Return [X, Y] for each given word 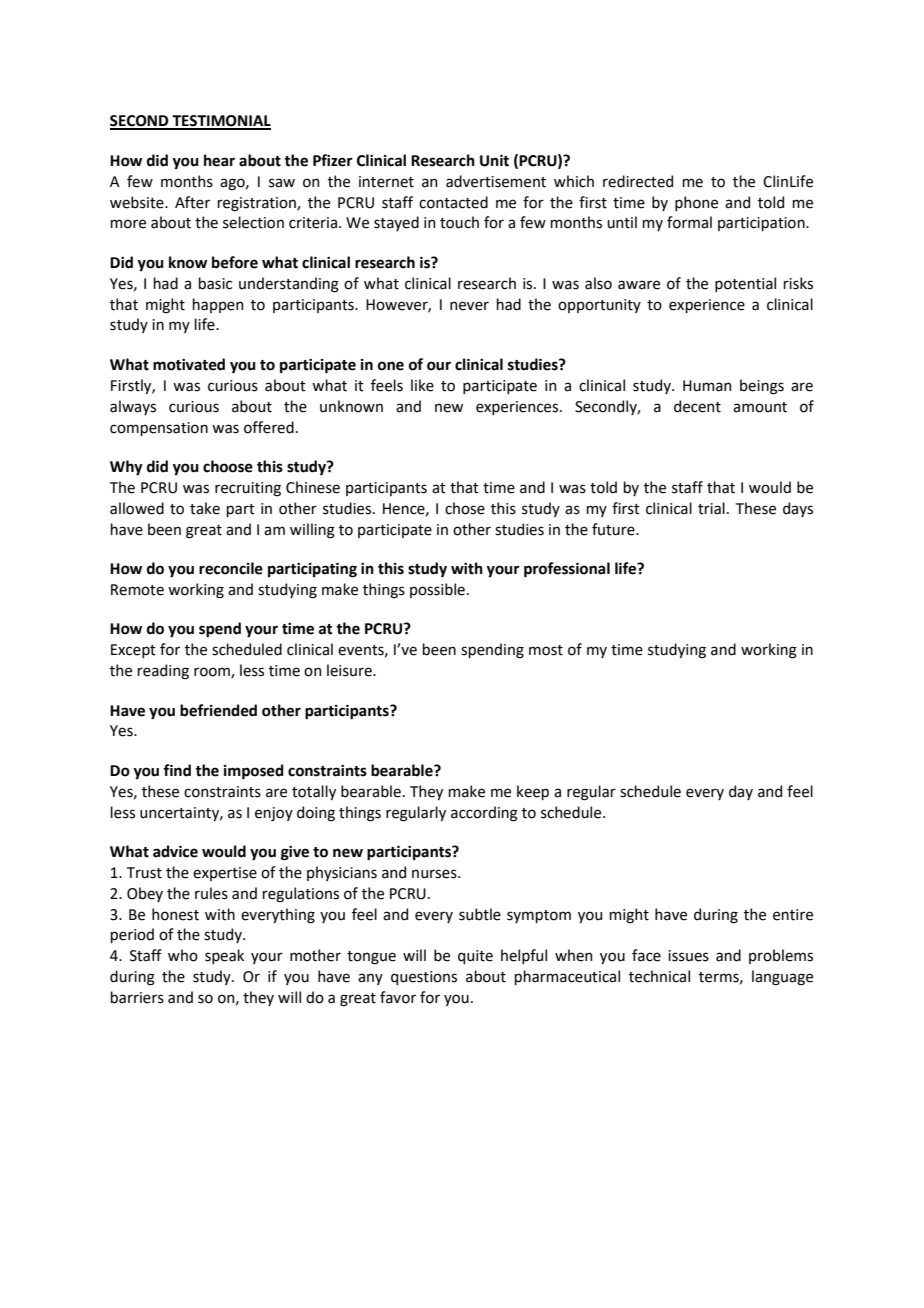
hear [219, 160]
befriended [218, 710]
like [422, 385]
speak [224, 956]
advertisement [496, 181]
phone [696, 203]
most [546, 650]
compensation [159, 429]
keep [533, 792]
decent [697, 406]
